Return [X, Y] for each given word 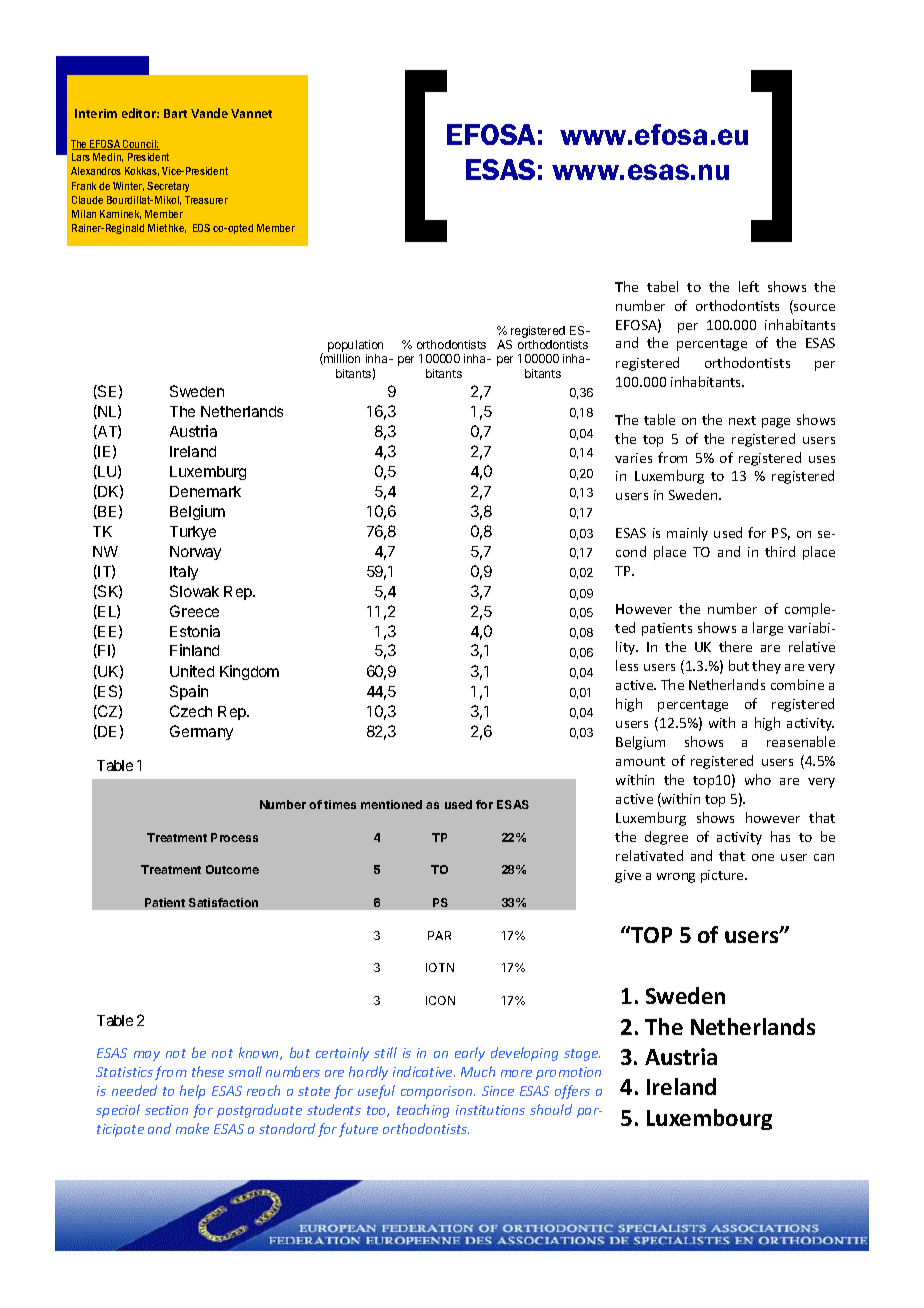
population [355, 346]
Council [140, 145]
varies [633, 458]
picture [723, 876]
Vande [209, 113]
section [166, 1110]
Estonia [195, 631]
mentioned [391, 804]
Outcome [232, 869]
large [768, 629]
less [627, 665]
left [749, 286]
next [742, 420]
